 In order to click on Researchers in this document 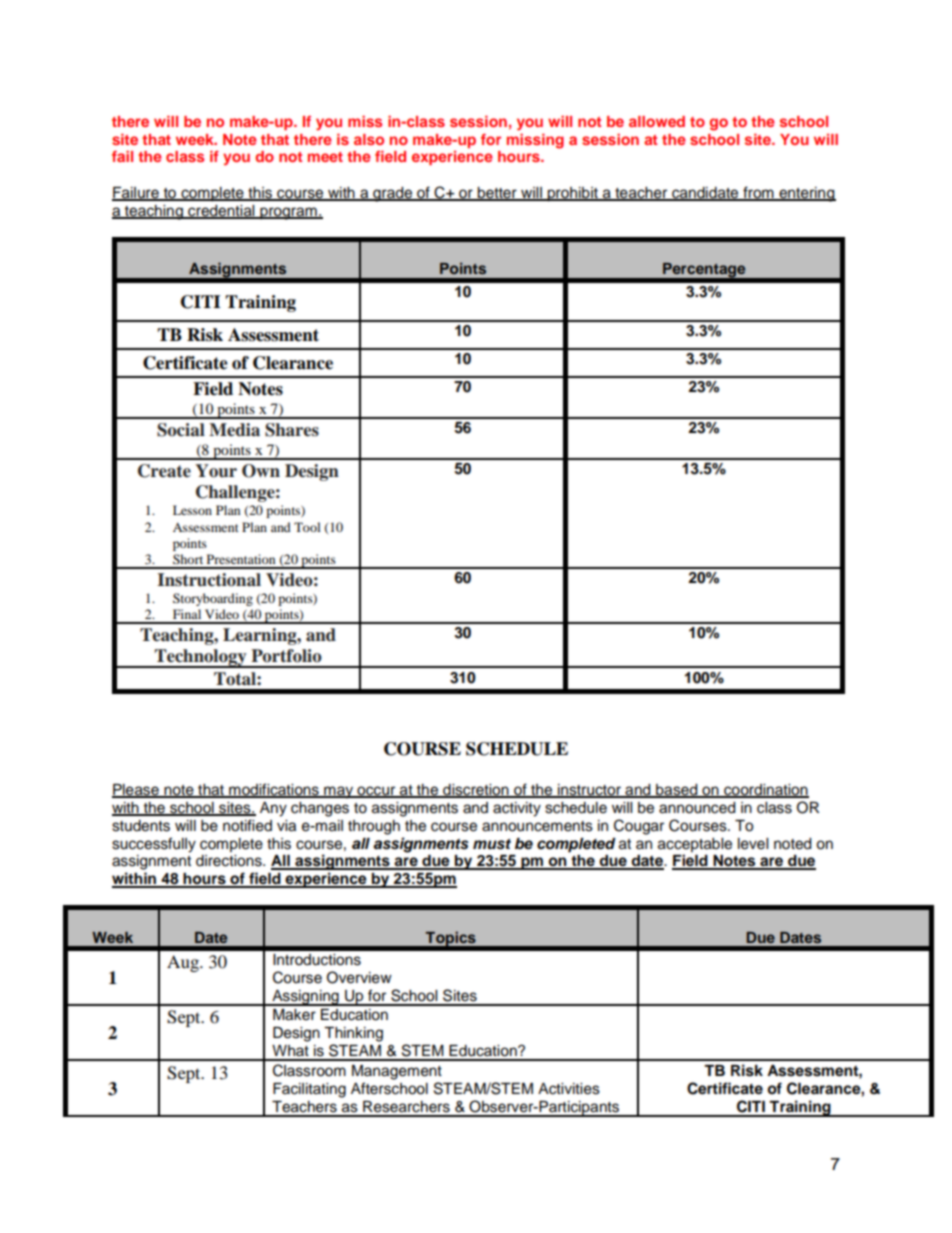, I will do `click(406, 1107)`.
